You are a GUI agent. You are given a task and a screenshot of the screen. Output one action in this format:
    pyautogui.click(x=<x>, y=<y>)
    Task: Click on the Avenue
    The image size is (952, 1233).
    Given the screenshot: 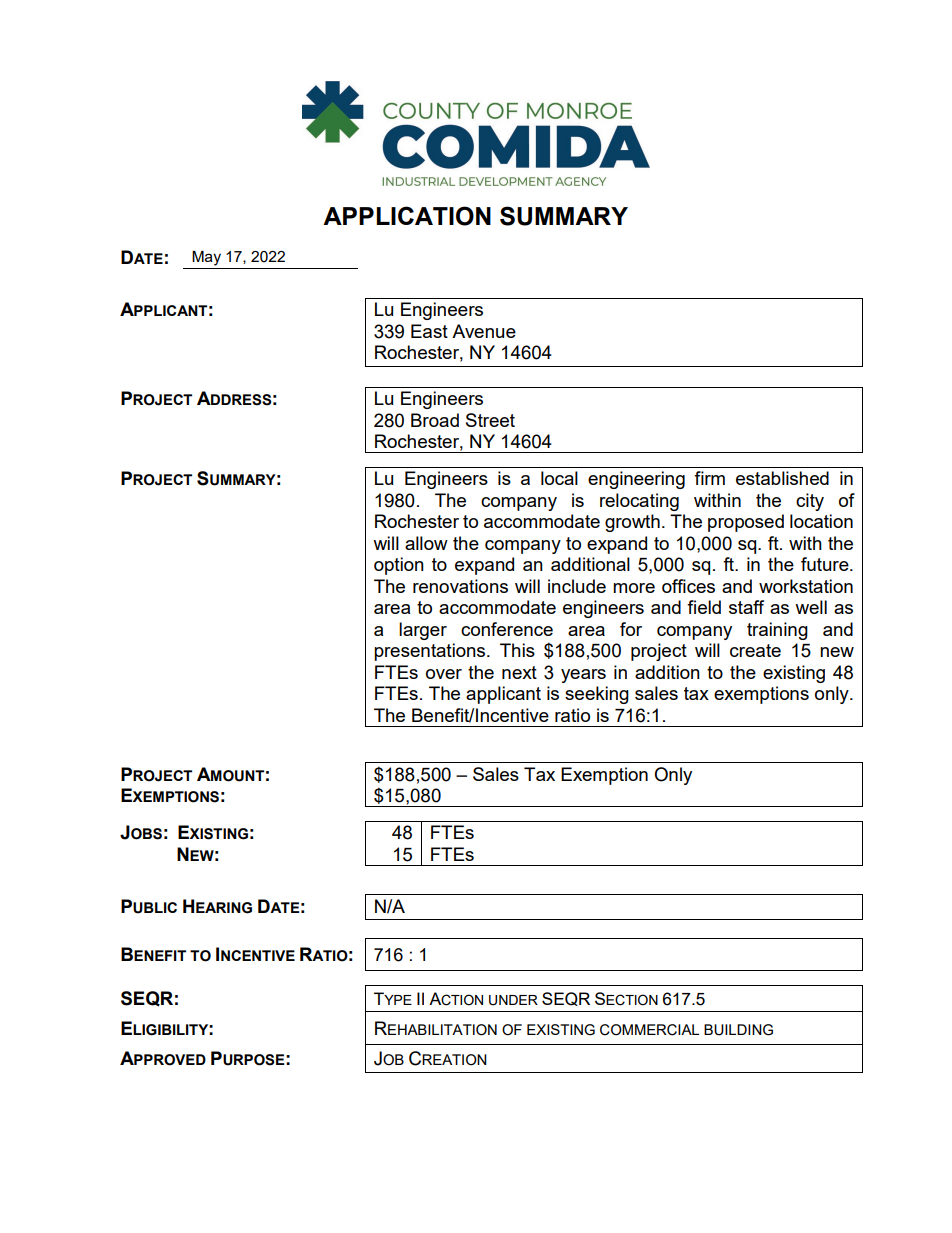 What is the action you would take?
    pyautogui.click(x=484, y=331)
